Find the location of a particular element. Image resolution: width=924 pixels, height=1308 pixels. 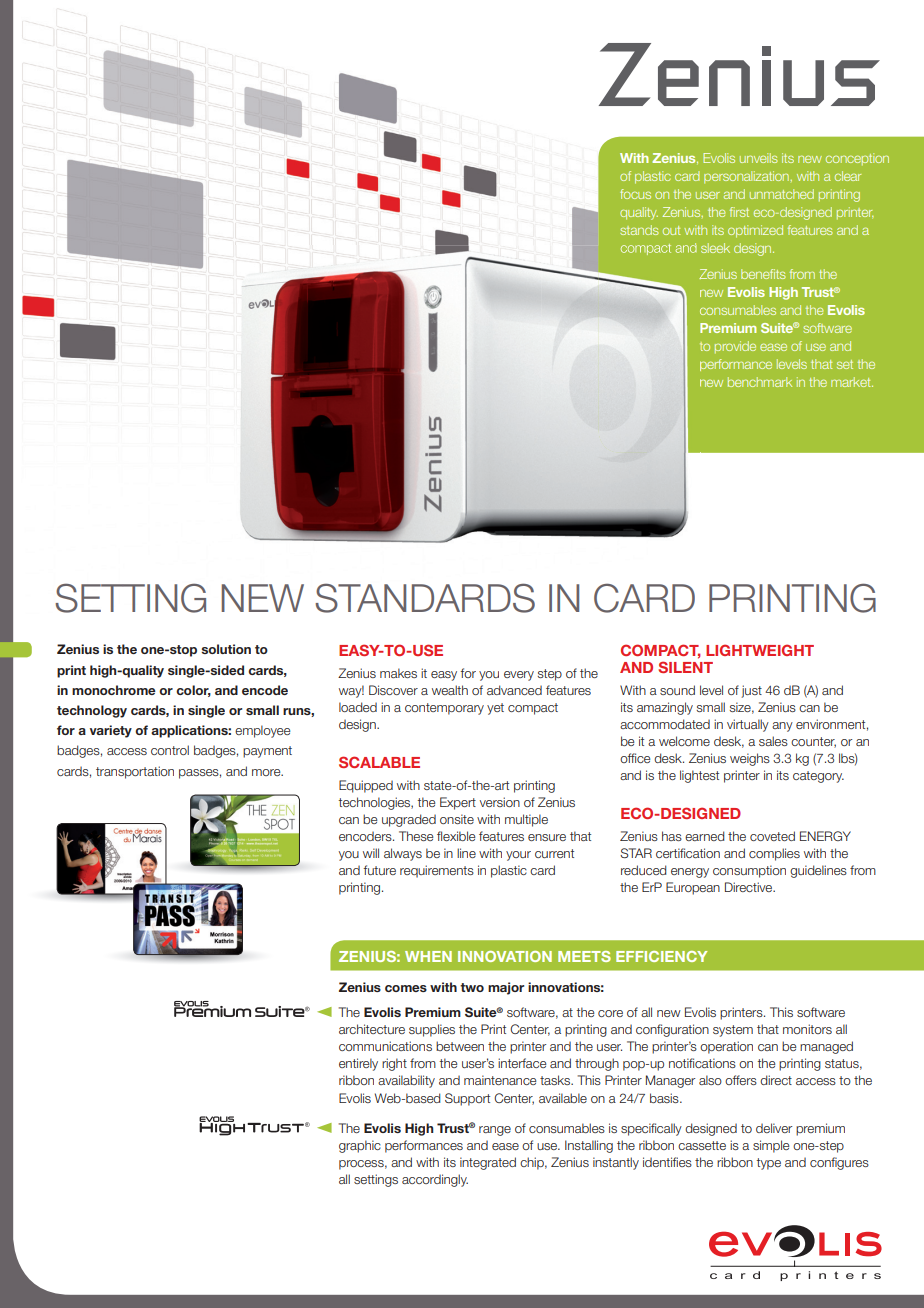

future is located at coordinates (379, 870).
